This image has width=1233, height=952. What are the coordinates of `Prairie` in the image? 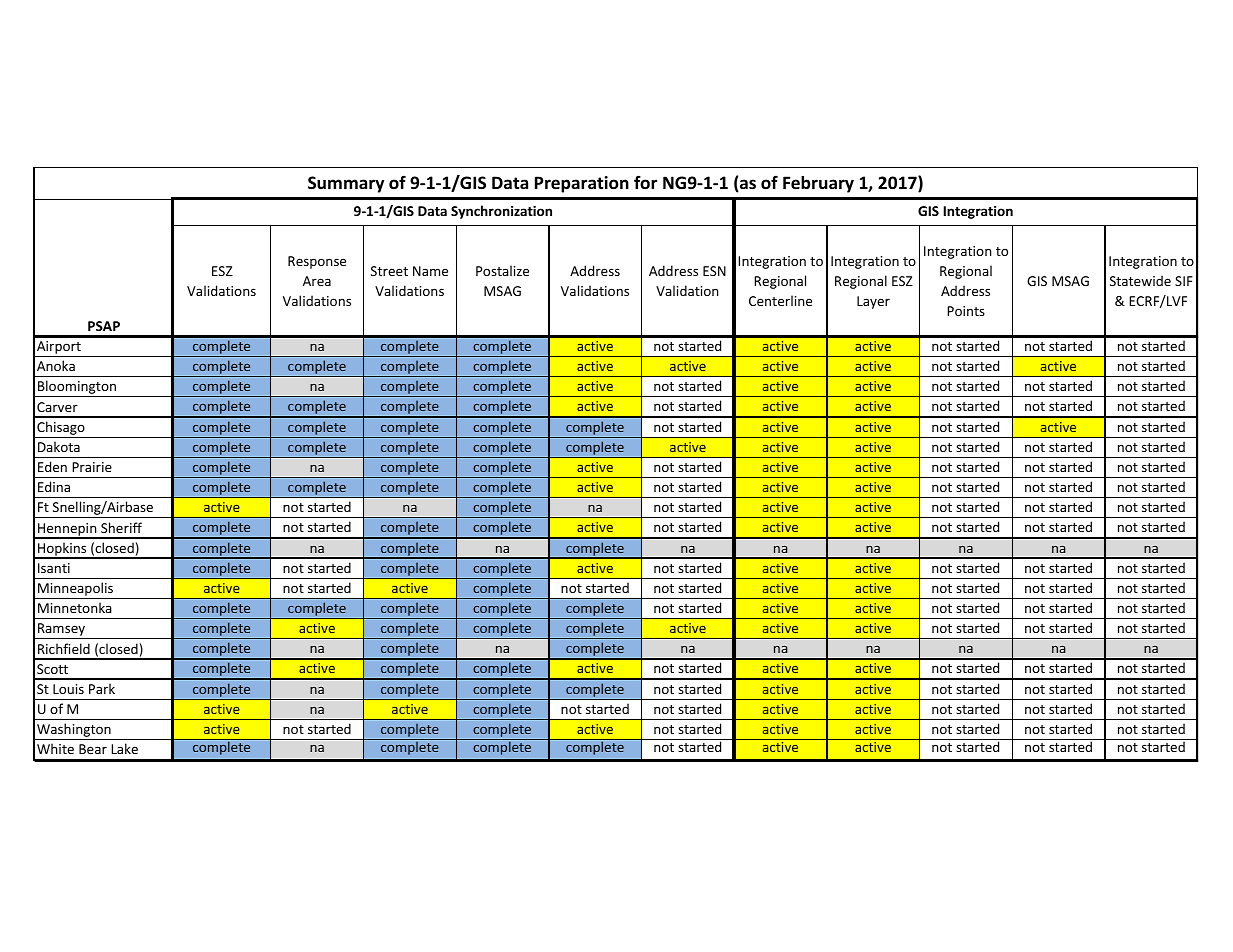 It's located at (92, 467).
